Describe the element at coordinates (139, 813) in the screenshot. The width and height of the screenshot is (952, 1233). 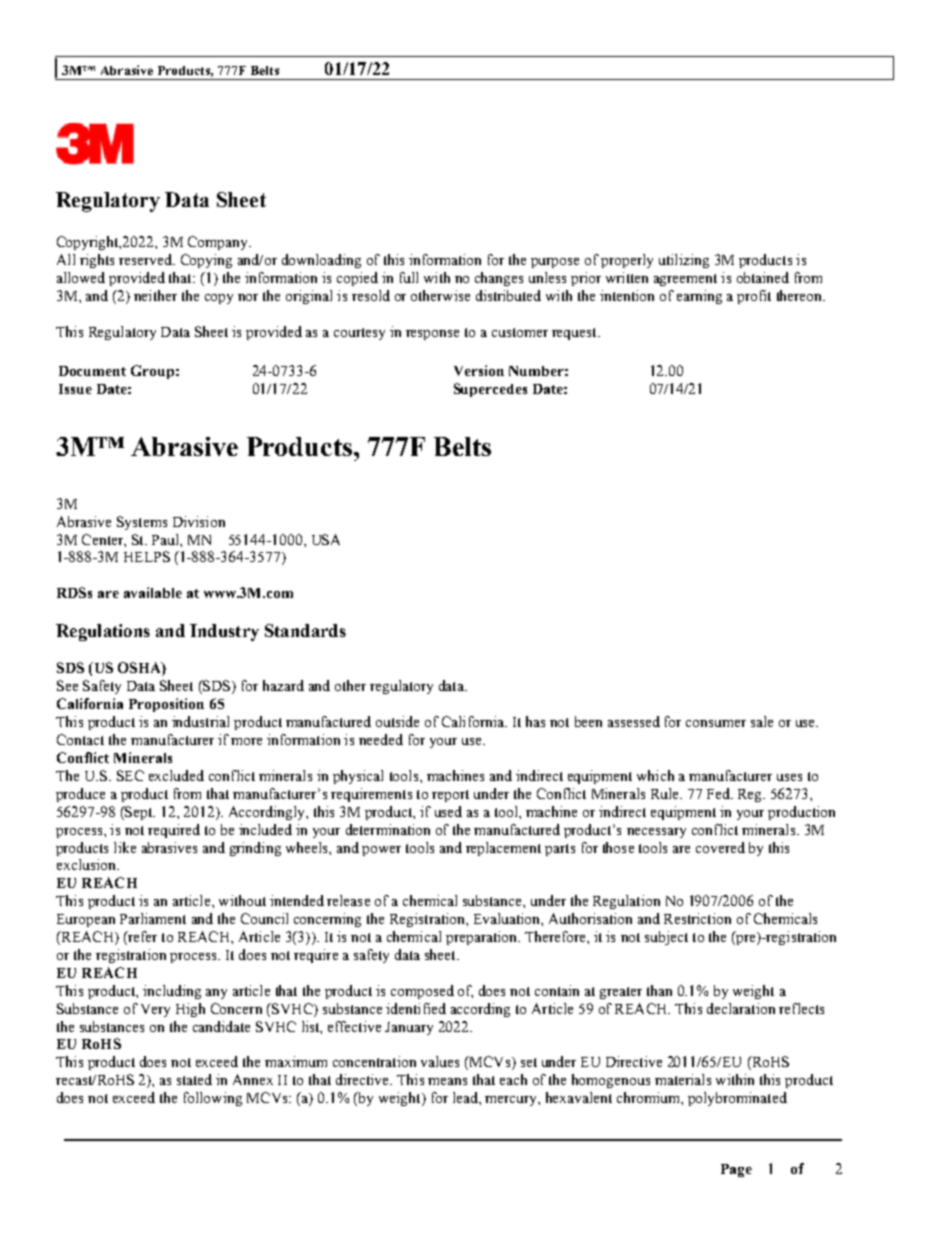
I see `Sept` at that location.
